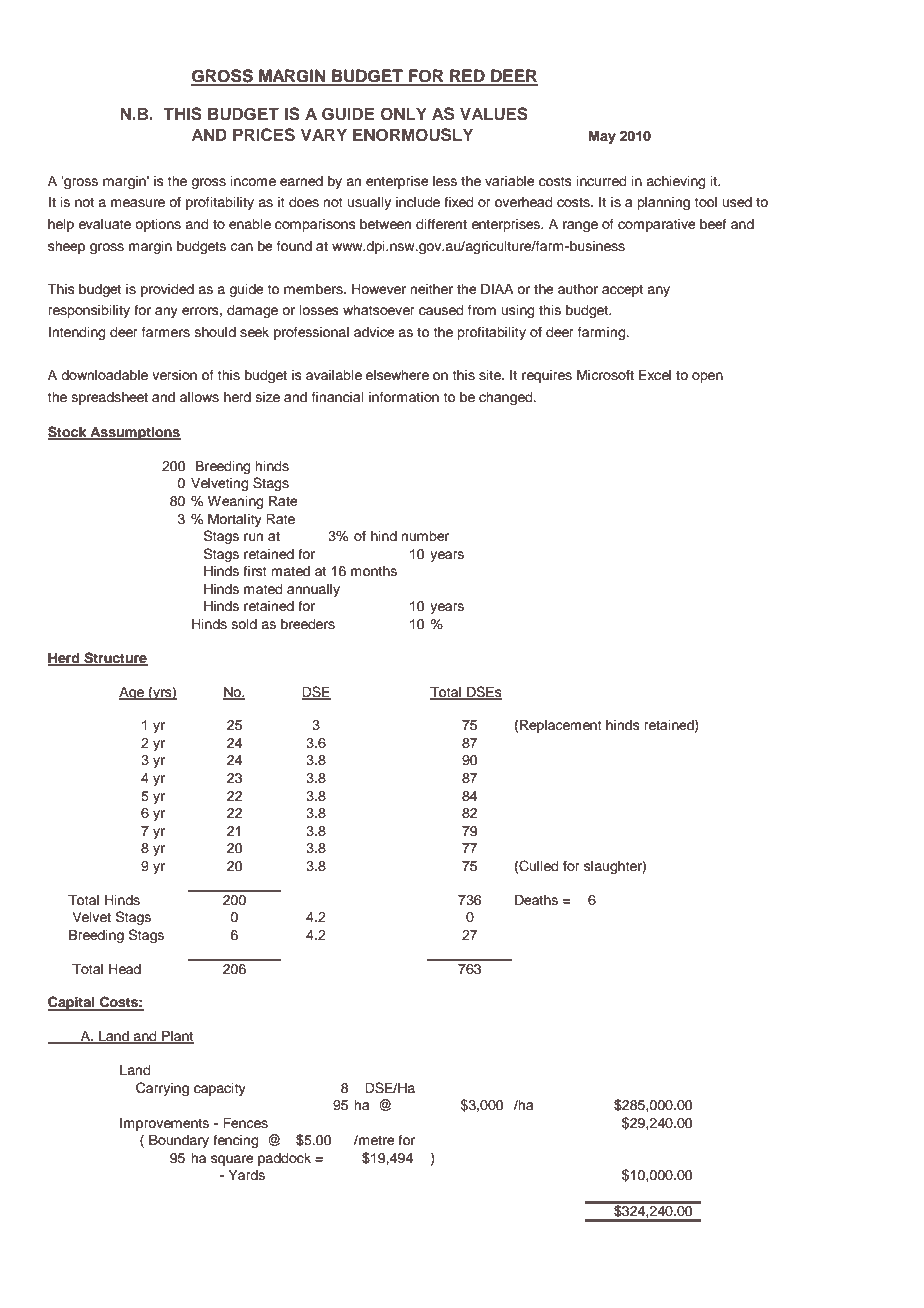 The height and width of the page is (1308, 924). Describe the element at coordinates (425, 536) in the page. I see `number` at that location.
